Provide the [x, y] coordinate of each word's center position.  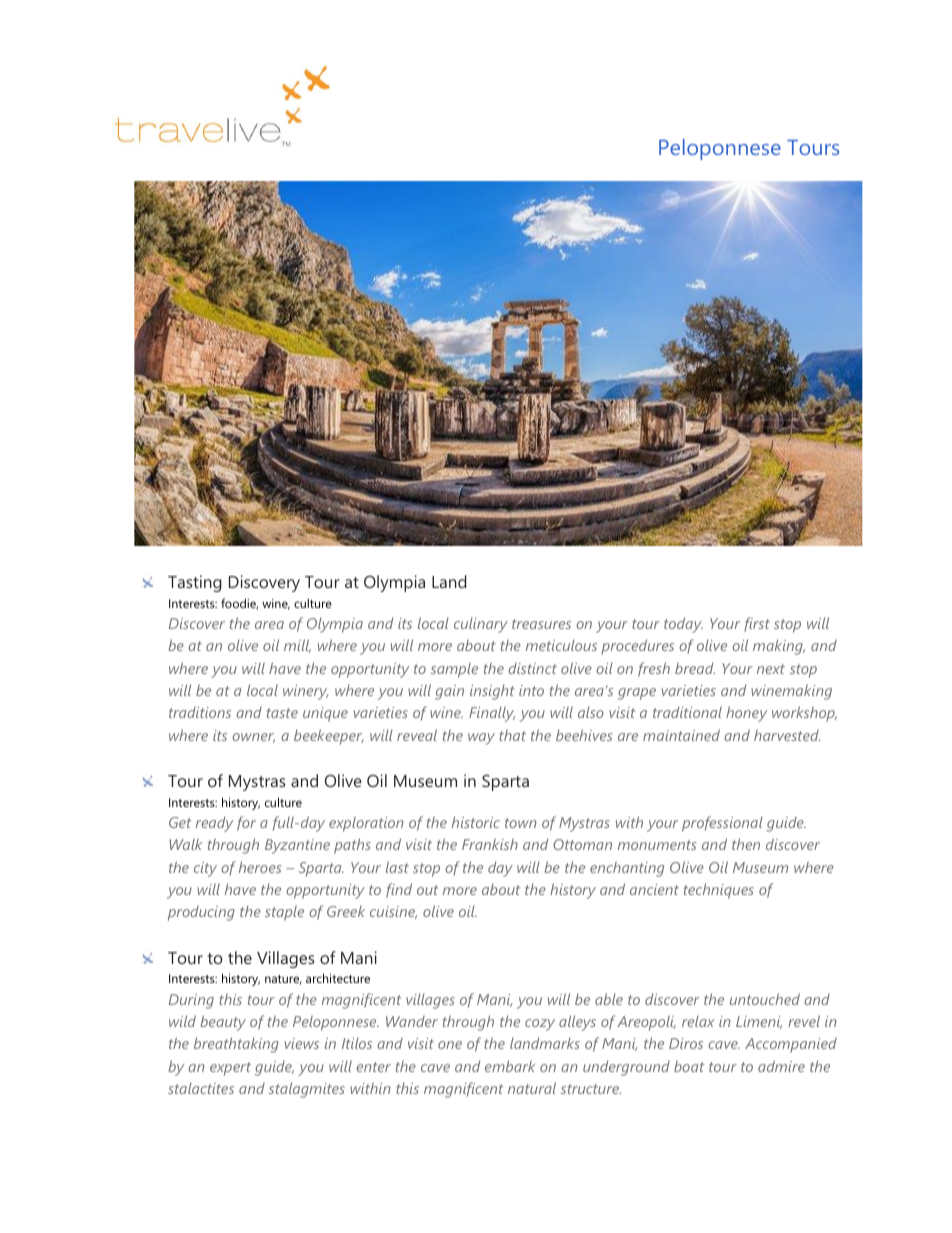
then [746, 844]
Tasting [195, 583]
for [246, 823]
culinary [481, 625]
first [757, 624]
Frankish [490, 844]
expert [230, 1069]
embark [510, 1066]
